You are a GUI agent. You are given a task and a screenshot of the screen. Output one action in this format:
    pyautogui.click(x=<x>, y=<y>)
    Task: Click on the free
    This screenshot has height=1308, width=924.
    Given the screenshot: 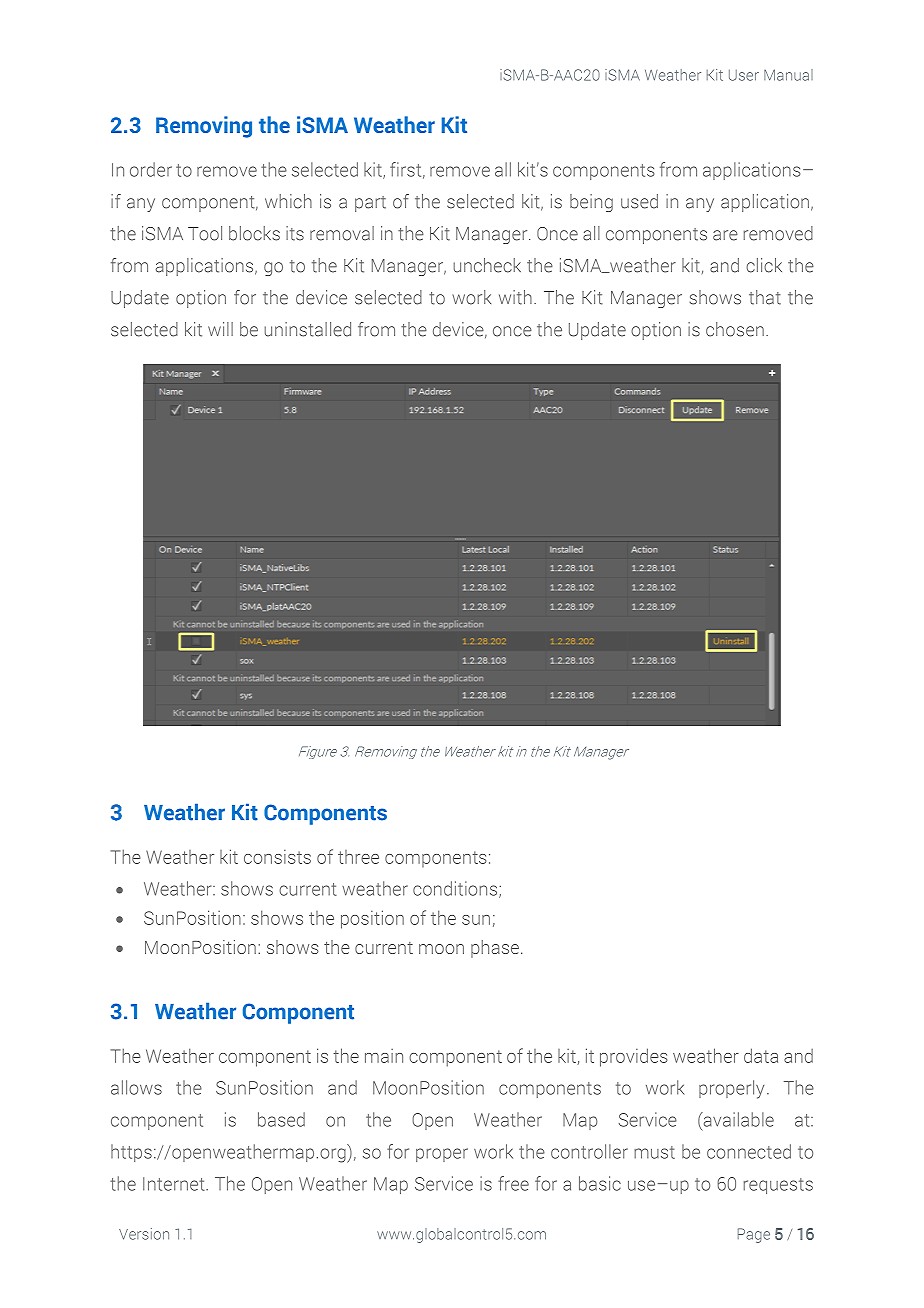 What is the action you would take?
    pyautogui.click(x=513, y=1183)
